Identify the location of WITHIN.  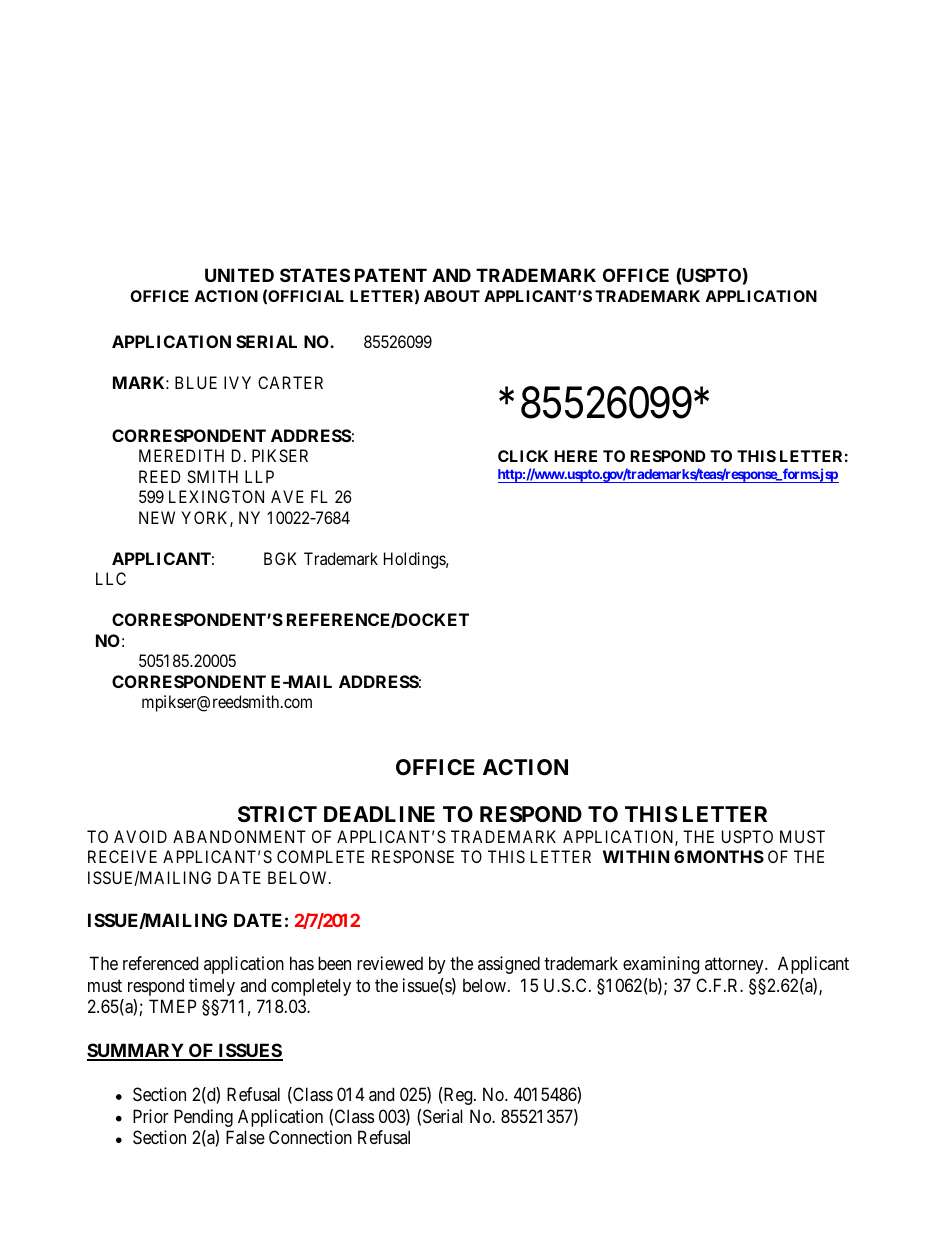
(636, 856).
